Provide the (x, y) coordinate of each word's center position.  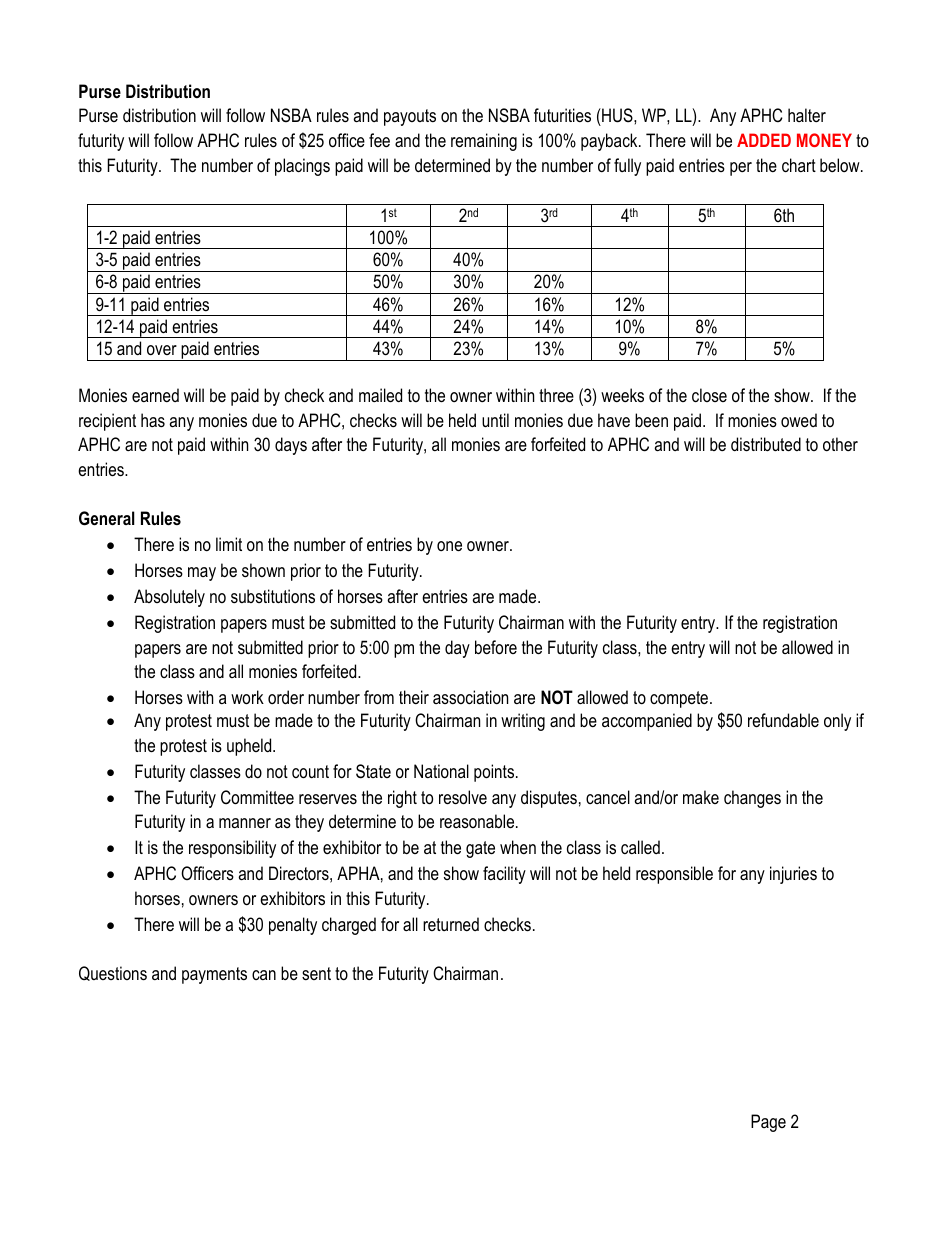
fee (379, 140)
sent (316, 973)
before (496, 647)
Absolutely (169, 598)
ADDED (764, 140)
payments (214, 975)
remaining (484, 142)
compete (679, 699)
